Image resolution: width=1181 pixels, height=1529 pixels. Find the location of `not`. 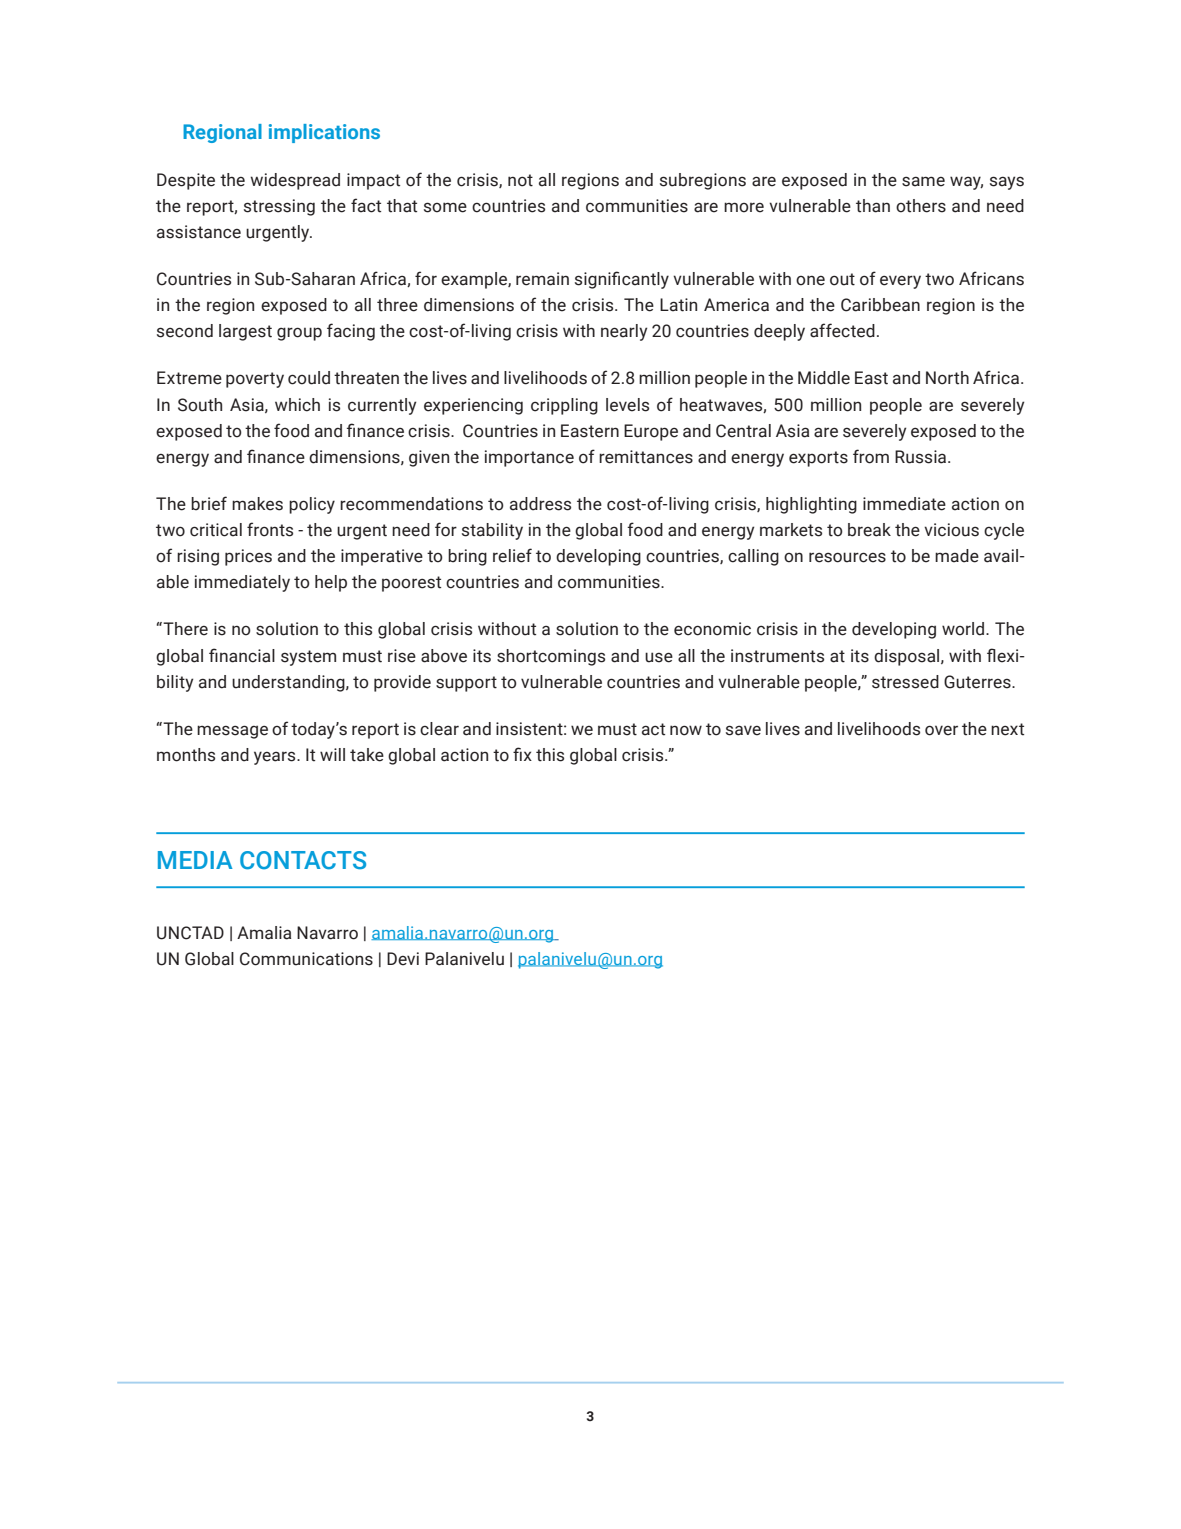

not is located at coordinates (520, 180).
